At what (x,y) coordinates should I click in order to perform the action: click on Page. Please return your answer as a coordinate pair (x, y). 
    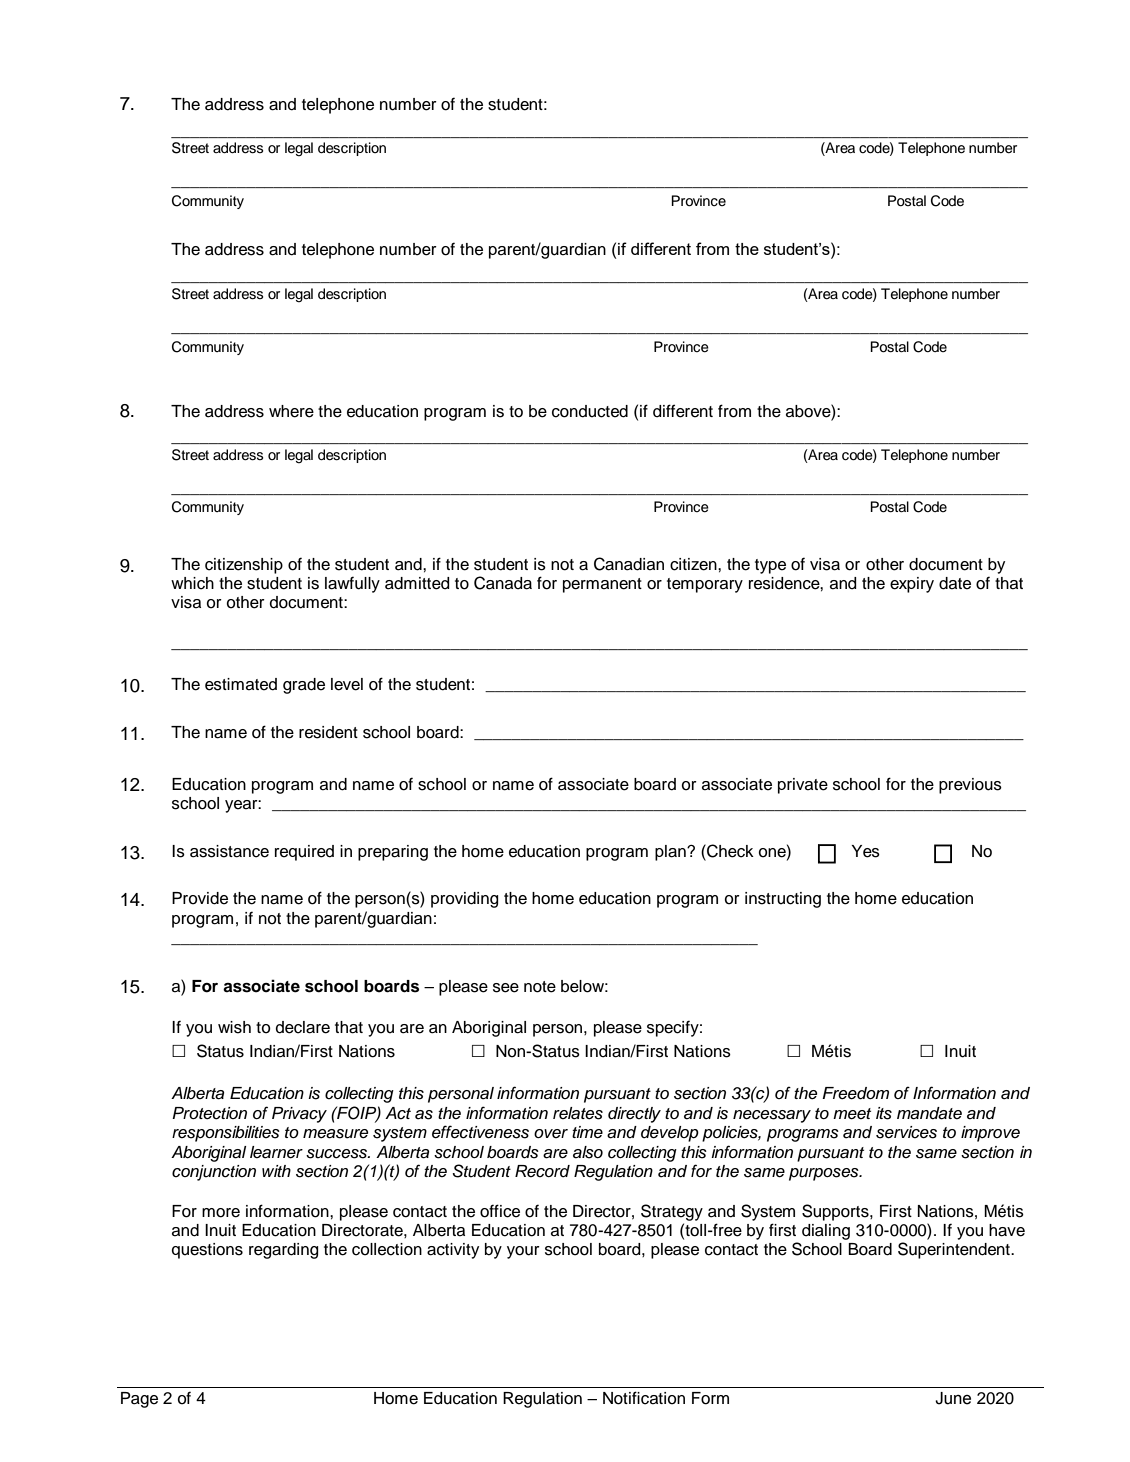
    Looking at the image, I should click on (139, 1400).
